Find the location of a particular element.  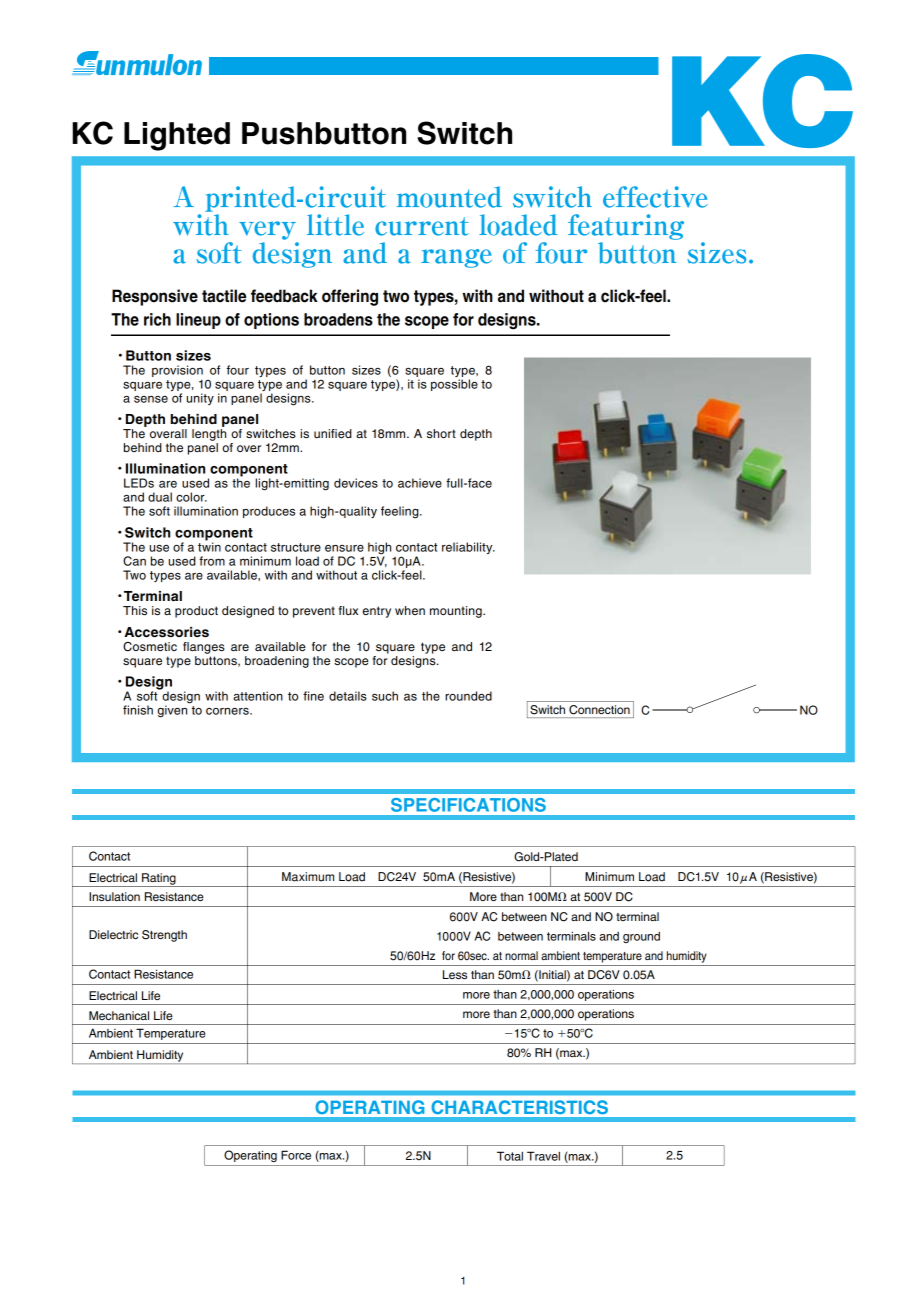

Force is located at coordinates (296, 1155).
